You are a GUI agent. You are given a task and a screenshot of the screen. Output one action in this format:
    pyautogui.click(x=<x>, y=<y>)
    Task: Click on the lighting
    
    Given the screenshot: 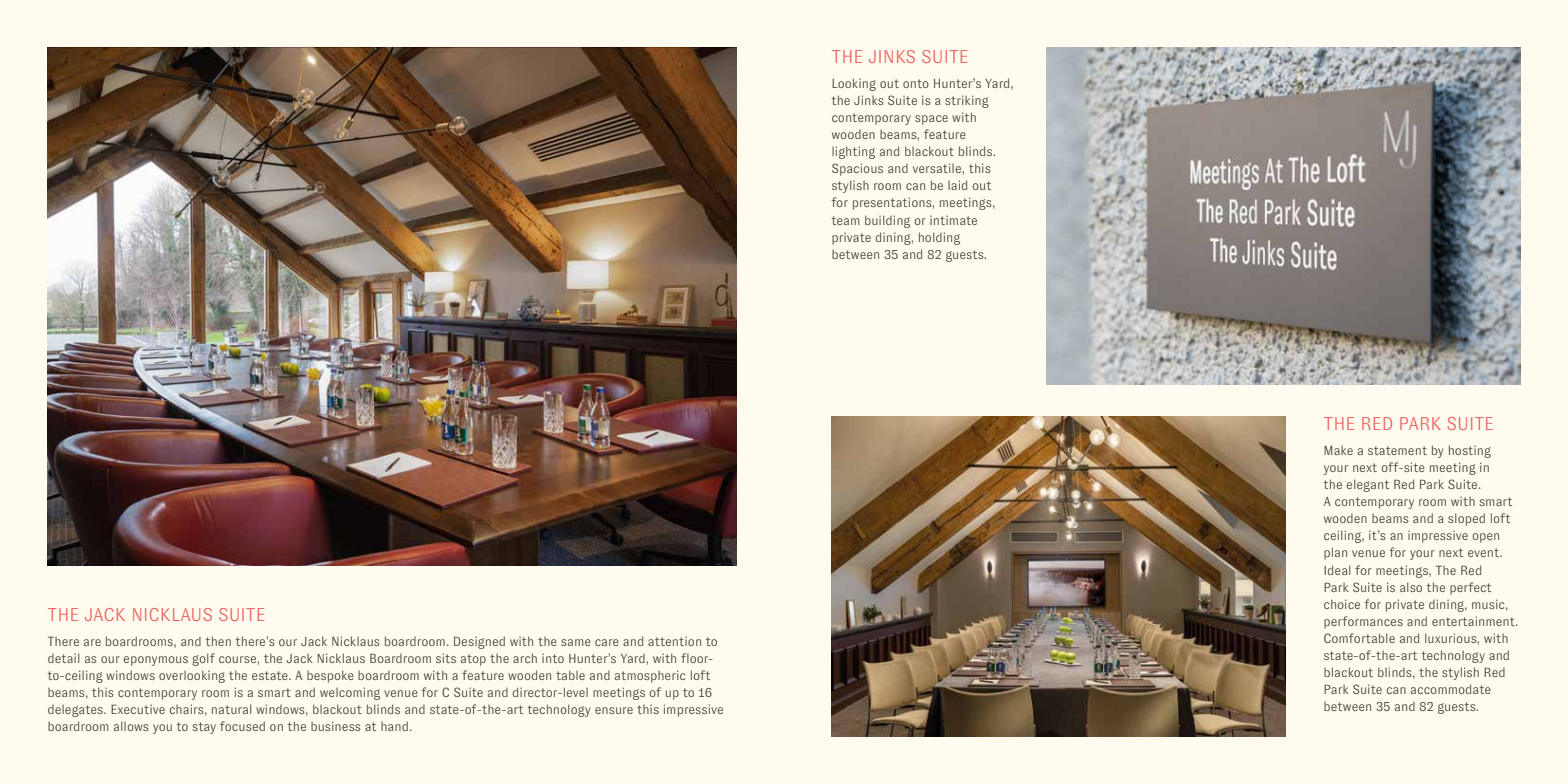 What is the action you would take?
    pyautogui.click(x=853, y=152)
